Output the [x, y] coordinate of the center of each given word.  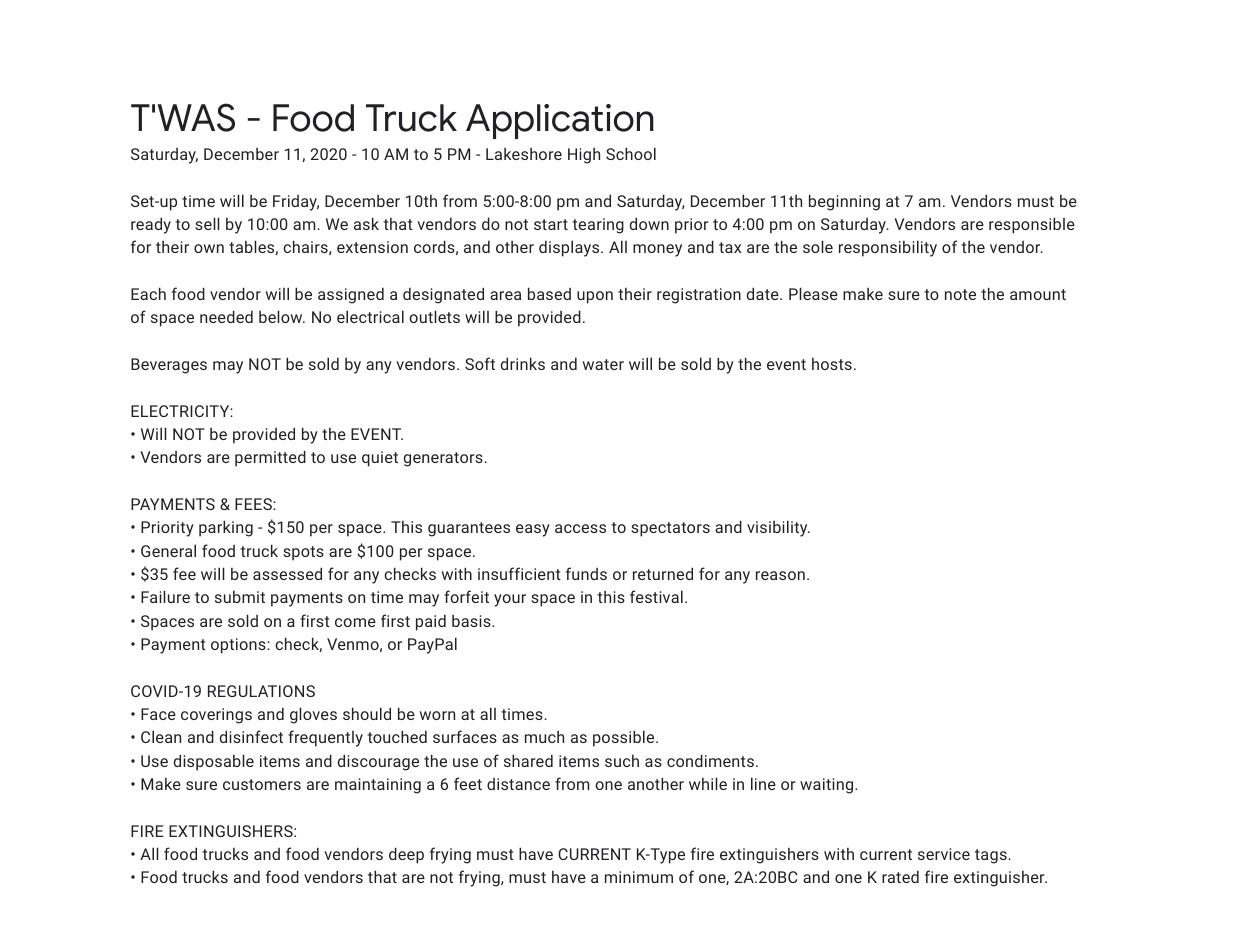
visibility [778, 528]
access [580, 528]
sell [207, 223]
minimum [639, 877]
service [944, 854]
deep [406, 855]
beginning [844, 202]
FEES [254, 504]
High [584, 155]
